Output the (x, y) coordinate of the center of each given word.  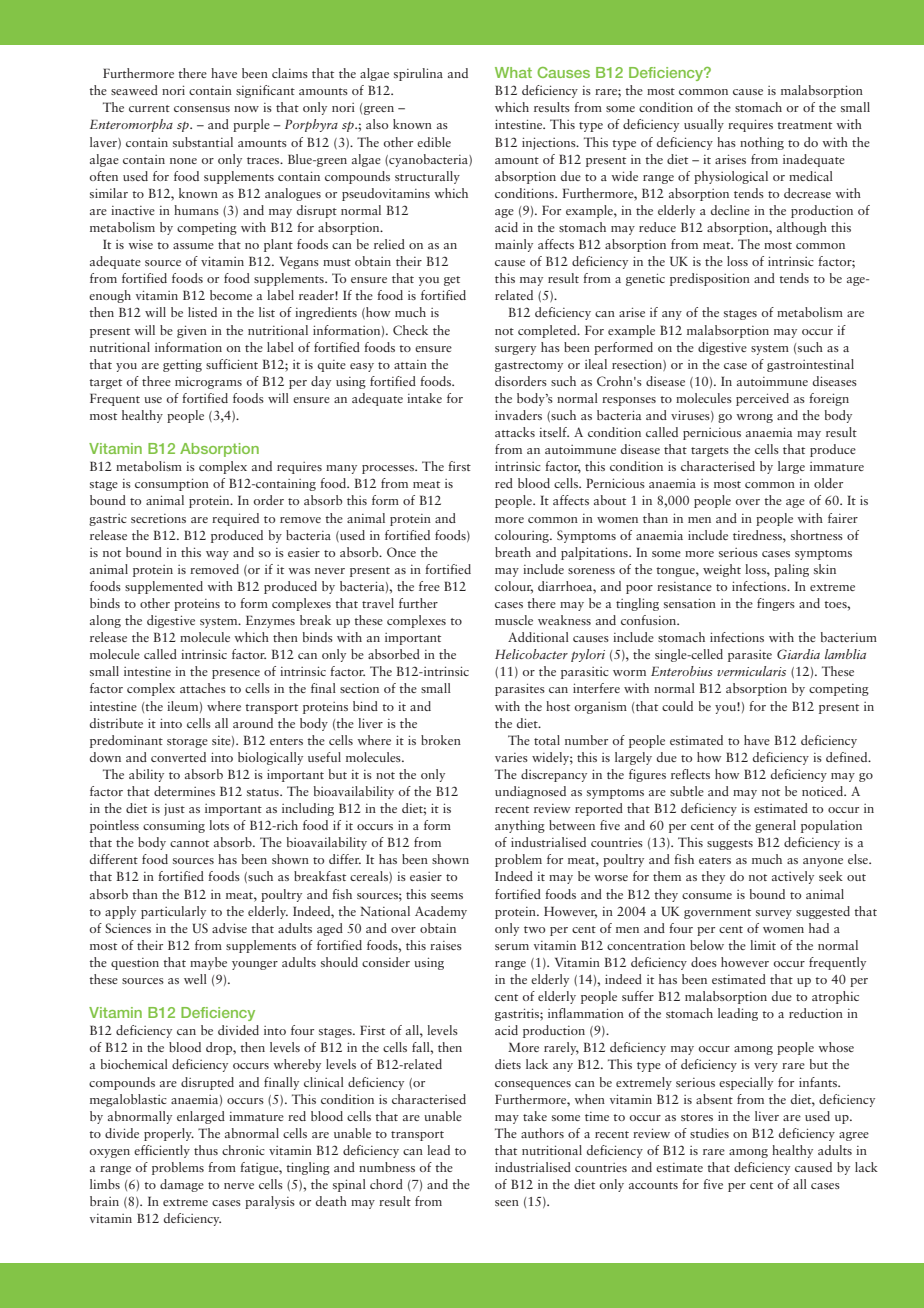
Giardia (798, 654)
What (513, 72)
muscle (514, 620)
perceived (762, 399)
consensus (202, 109)
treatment (804, 125)
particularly (173, 912)
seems (447, 896)
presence (236, 674)
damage (182, 1185)
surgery (515, 350)
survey (774, 914)
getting (182, 366)
